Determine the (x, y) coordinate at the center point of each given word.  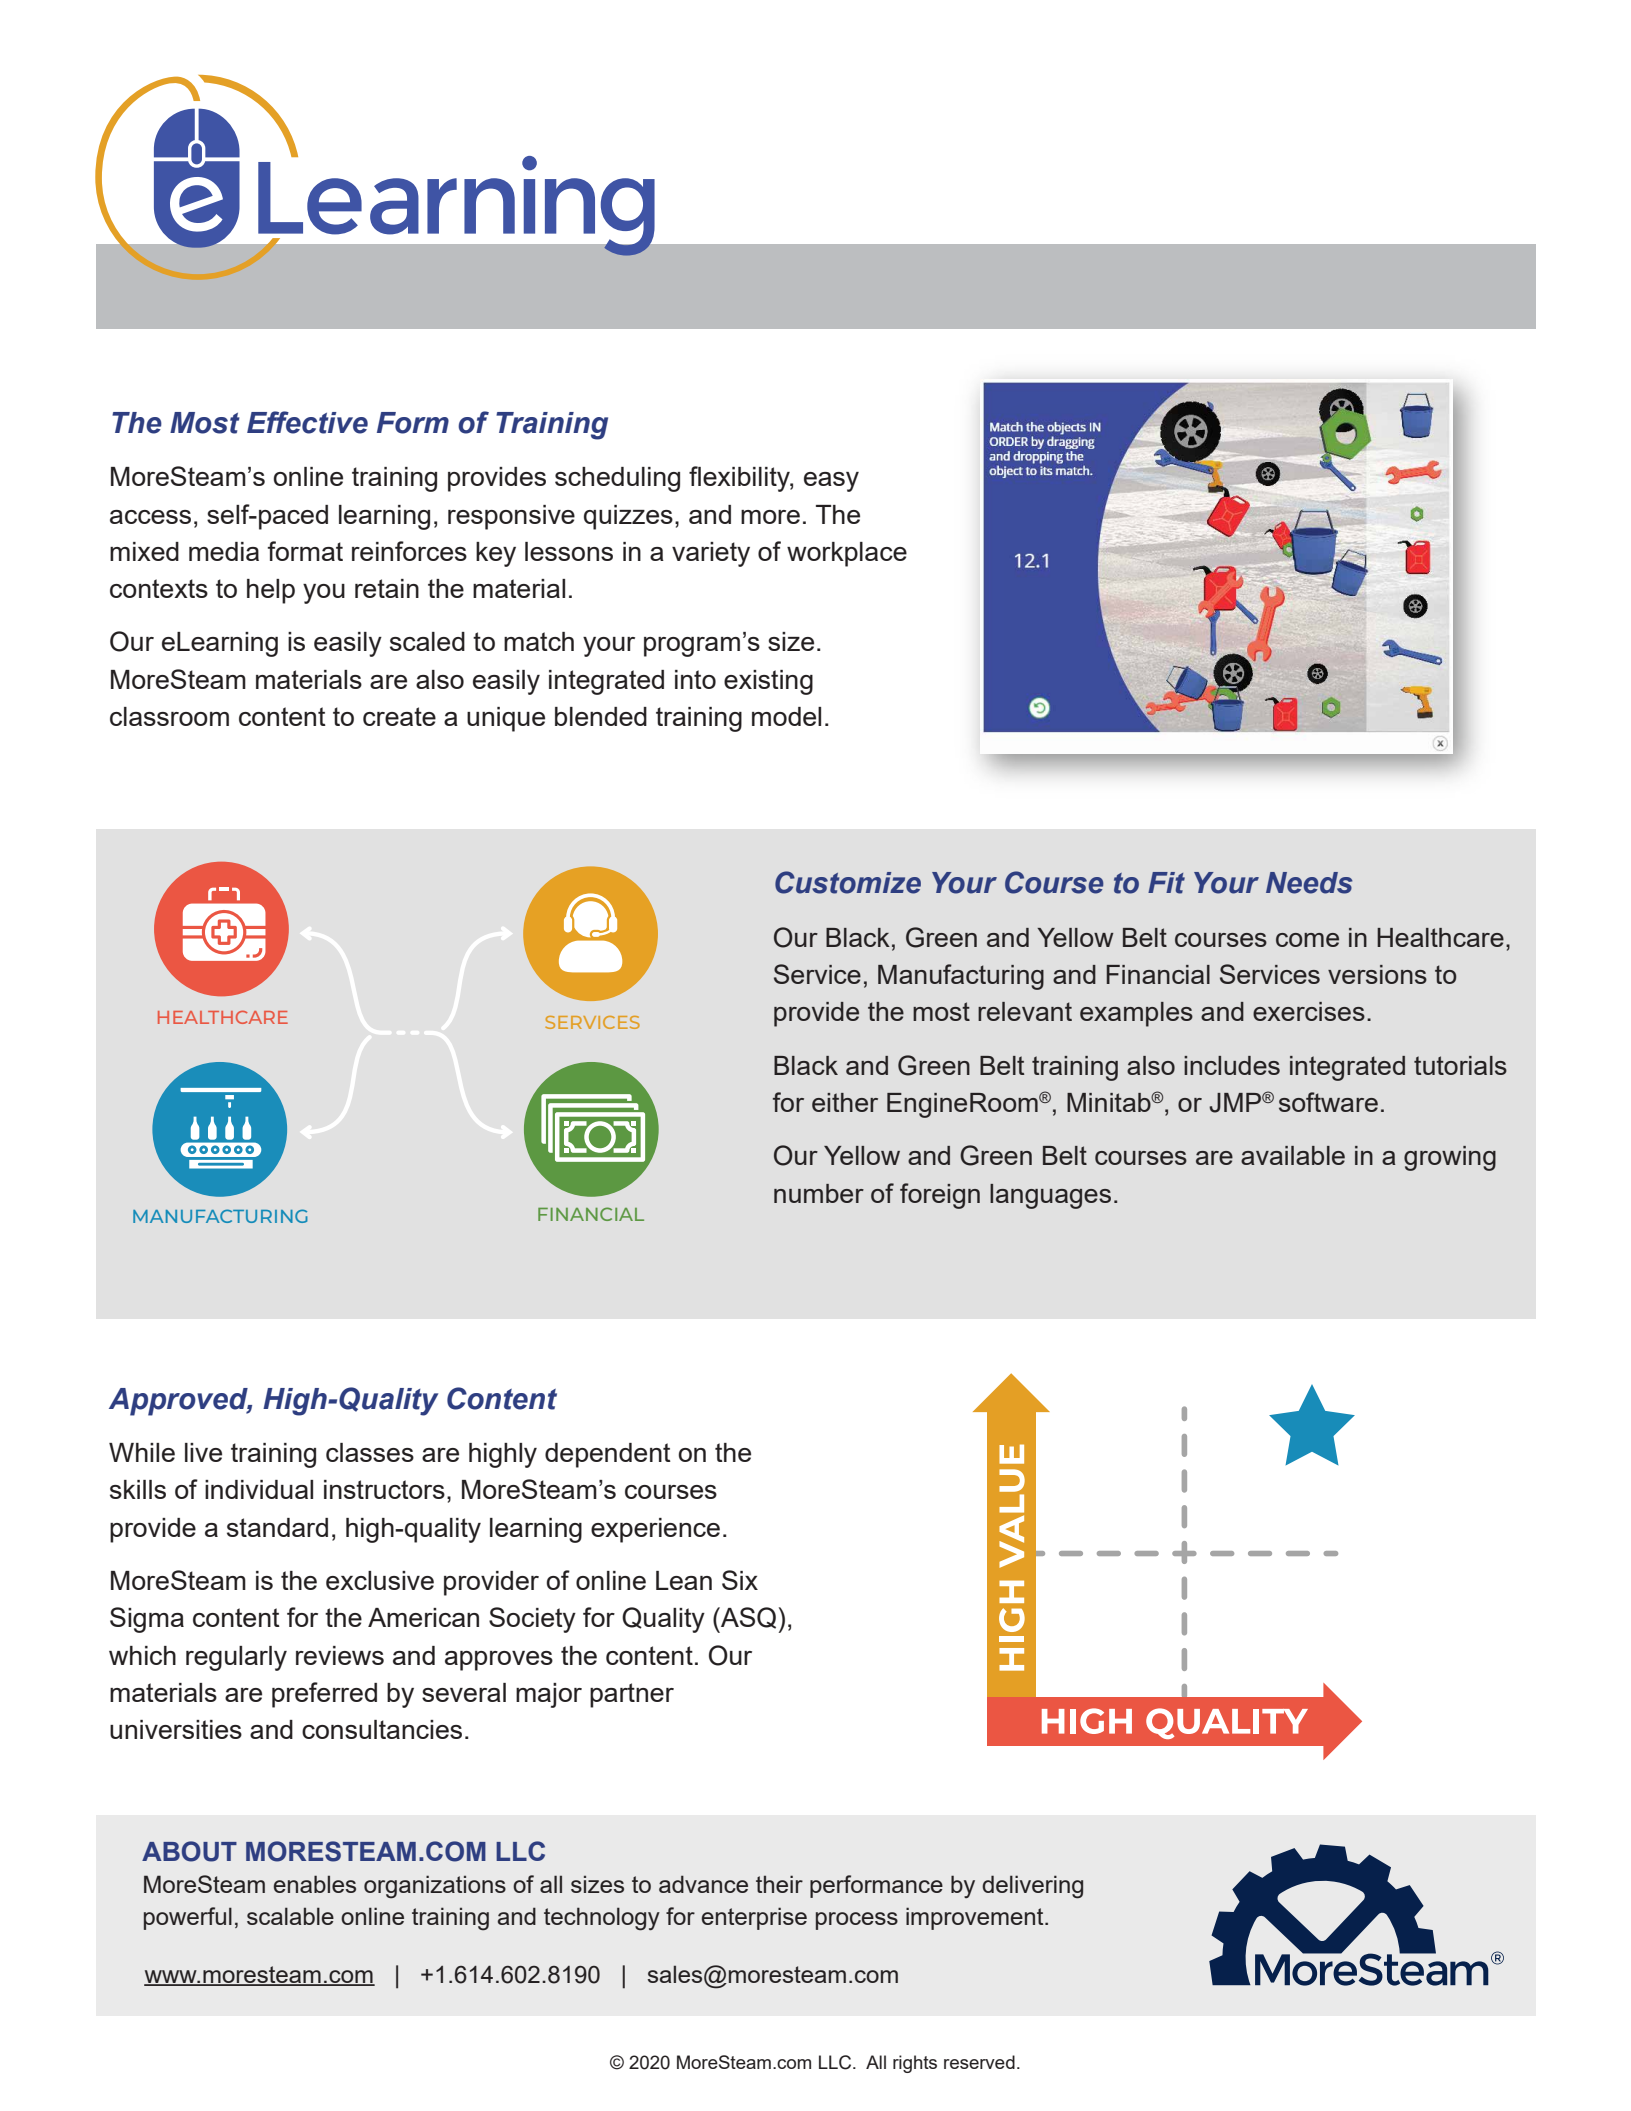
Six (740, 1580)
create (399, 716)
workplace (847, 554)
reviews (340, 1655)
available (1293, 1155)
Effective (307, 422)
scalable (290, 1916)
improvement (976, 1918)
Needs (1309, 883)
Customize (848, 882)
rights (915, 2064)
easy (831, 482)
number (819, 1193)
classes (370, 1452)
